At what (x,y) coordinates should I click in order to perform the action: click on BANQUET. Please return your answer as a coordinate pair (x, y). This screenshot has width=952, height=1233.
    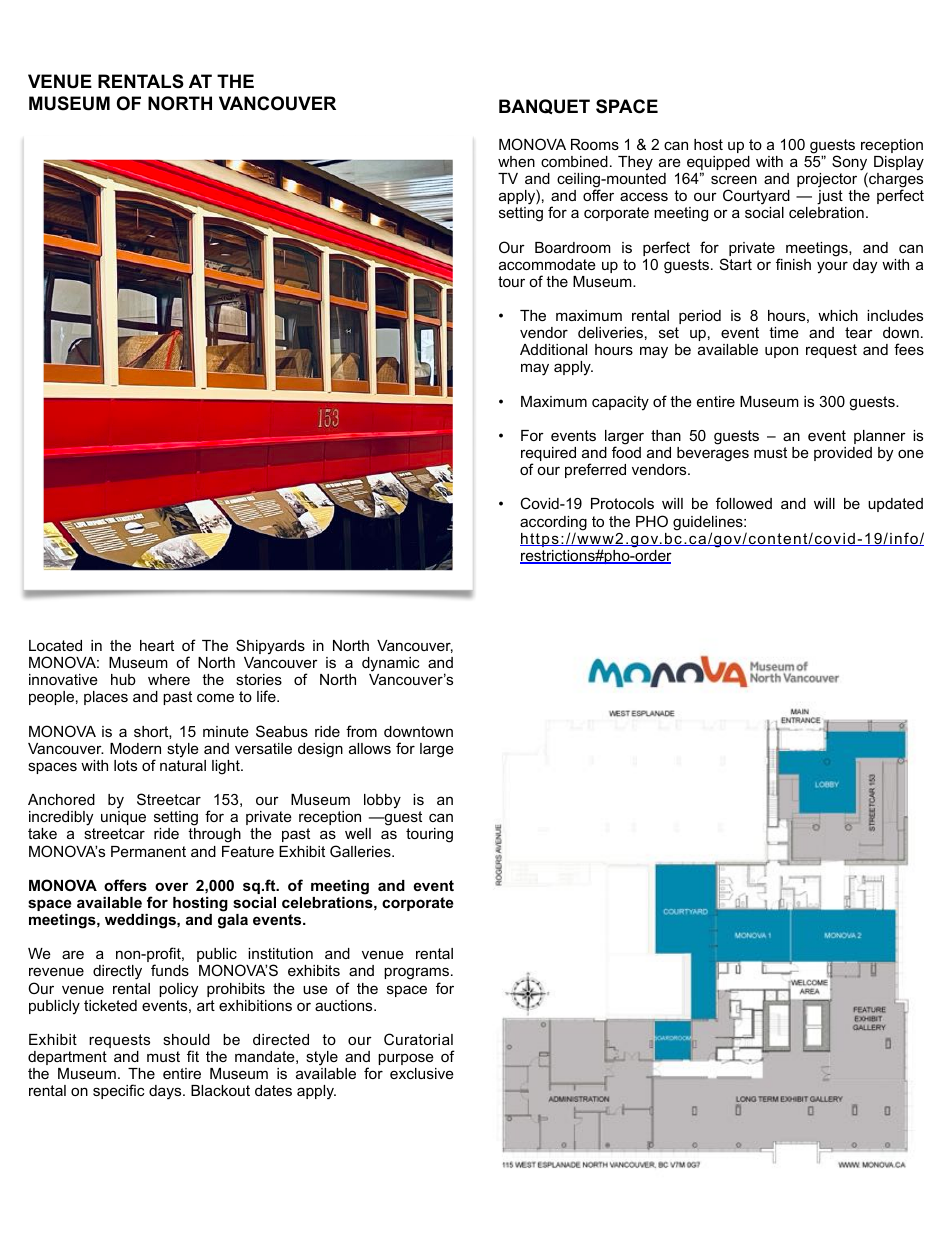
    Looking at the image, I should click on (544, 106).
